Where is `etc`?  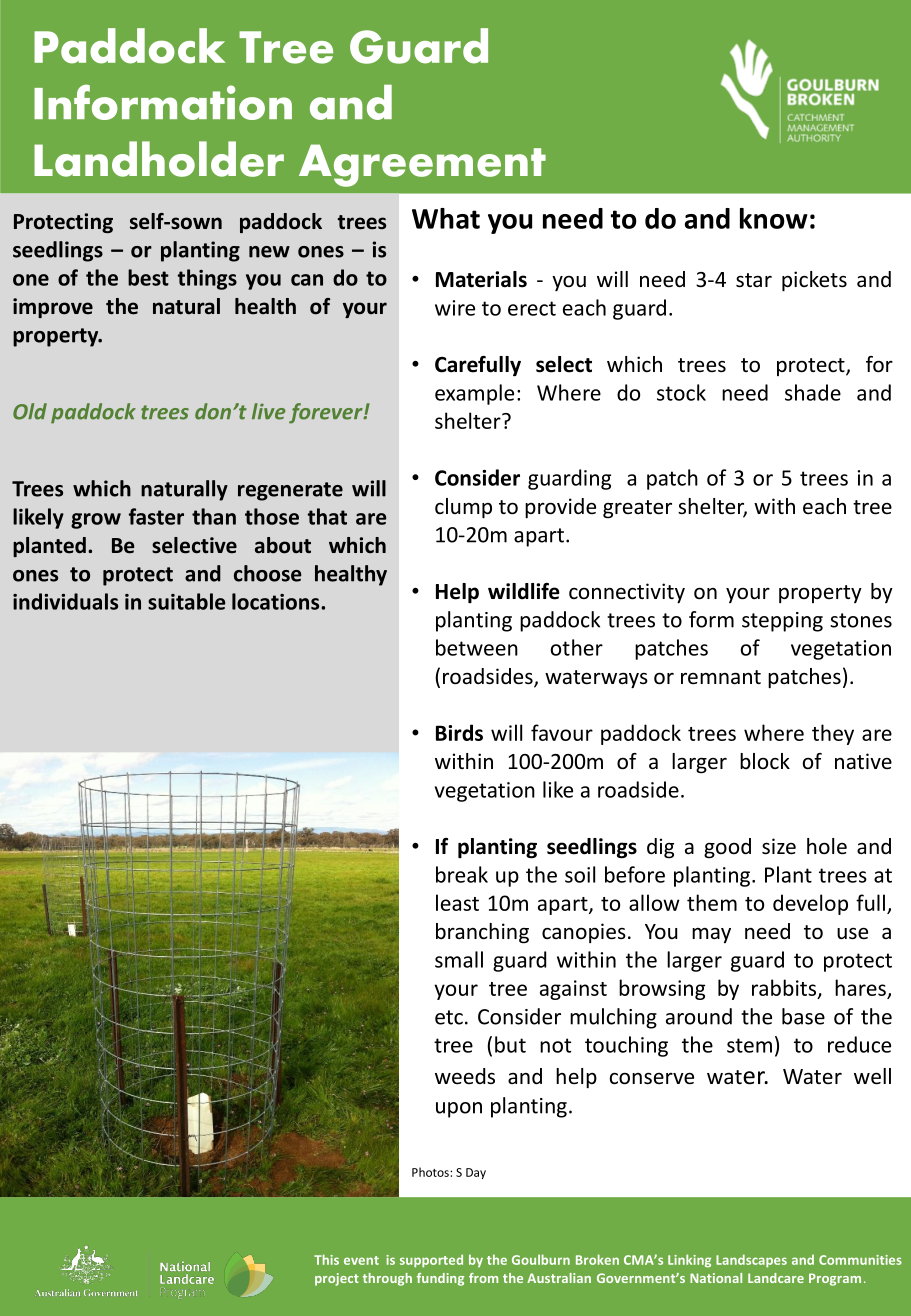 etc is located at coordinates (449, 1017).
